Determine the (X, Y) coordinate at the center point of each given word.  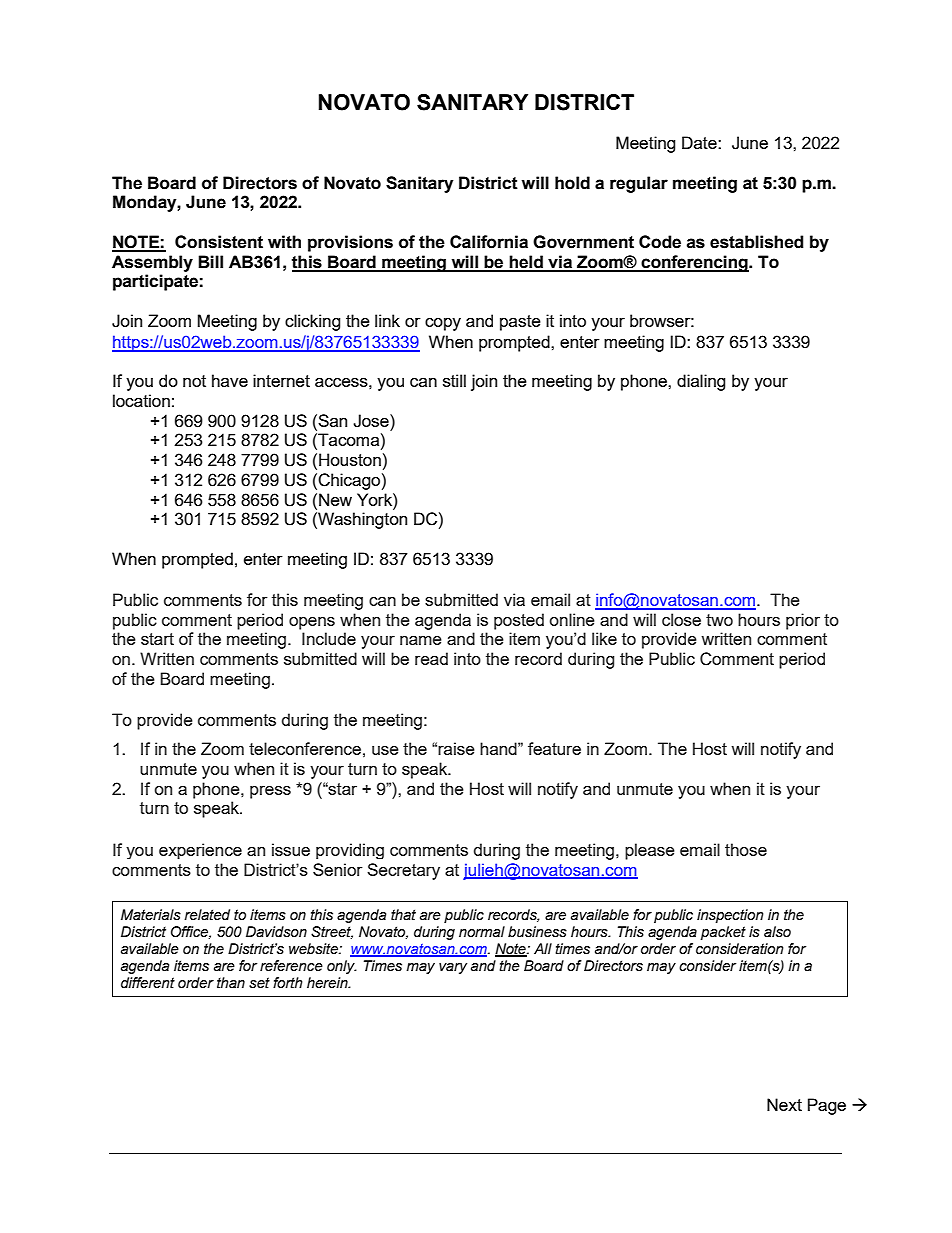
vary (453, 968)
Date (700, 142)
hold (572, 183)
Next (784, 1104)
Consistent (219, 242)
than (231, 983)
